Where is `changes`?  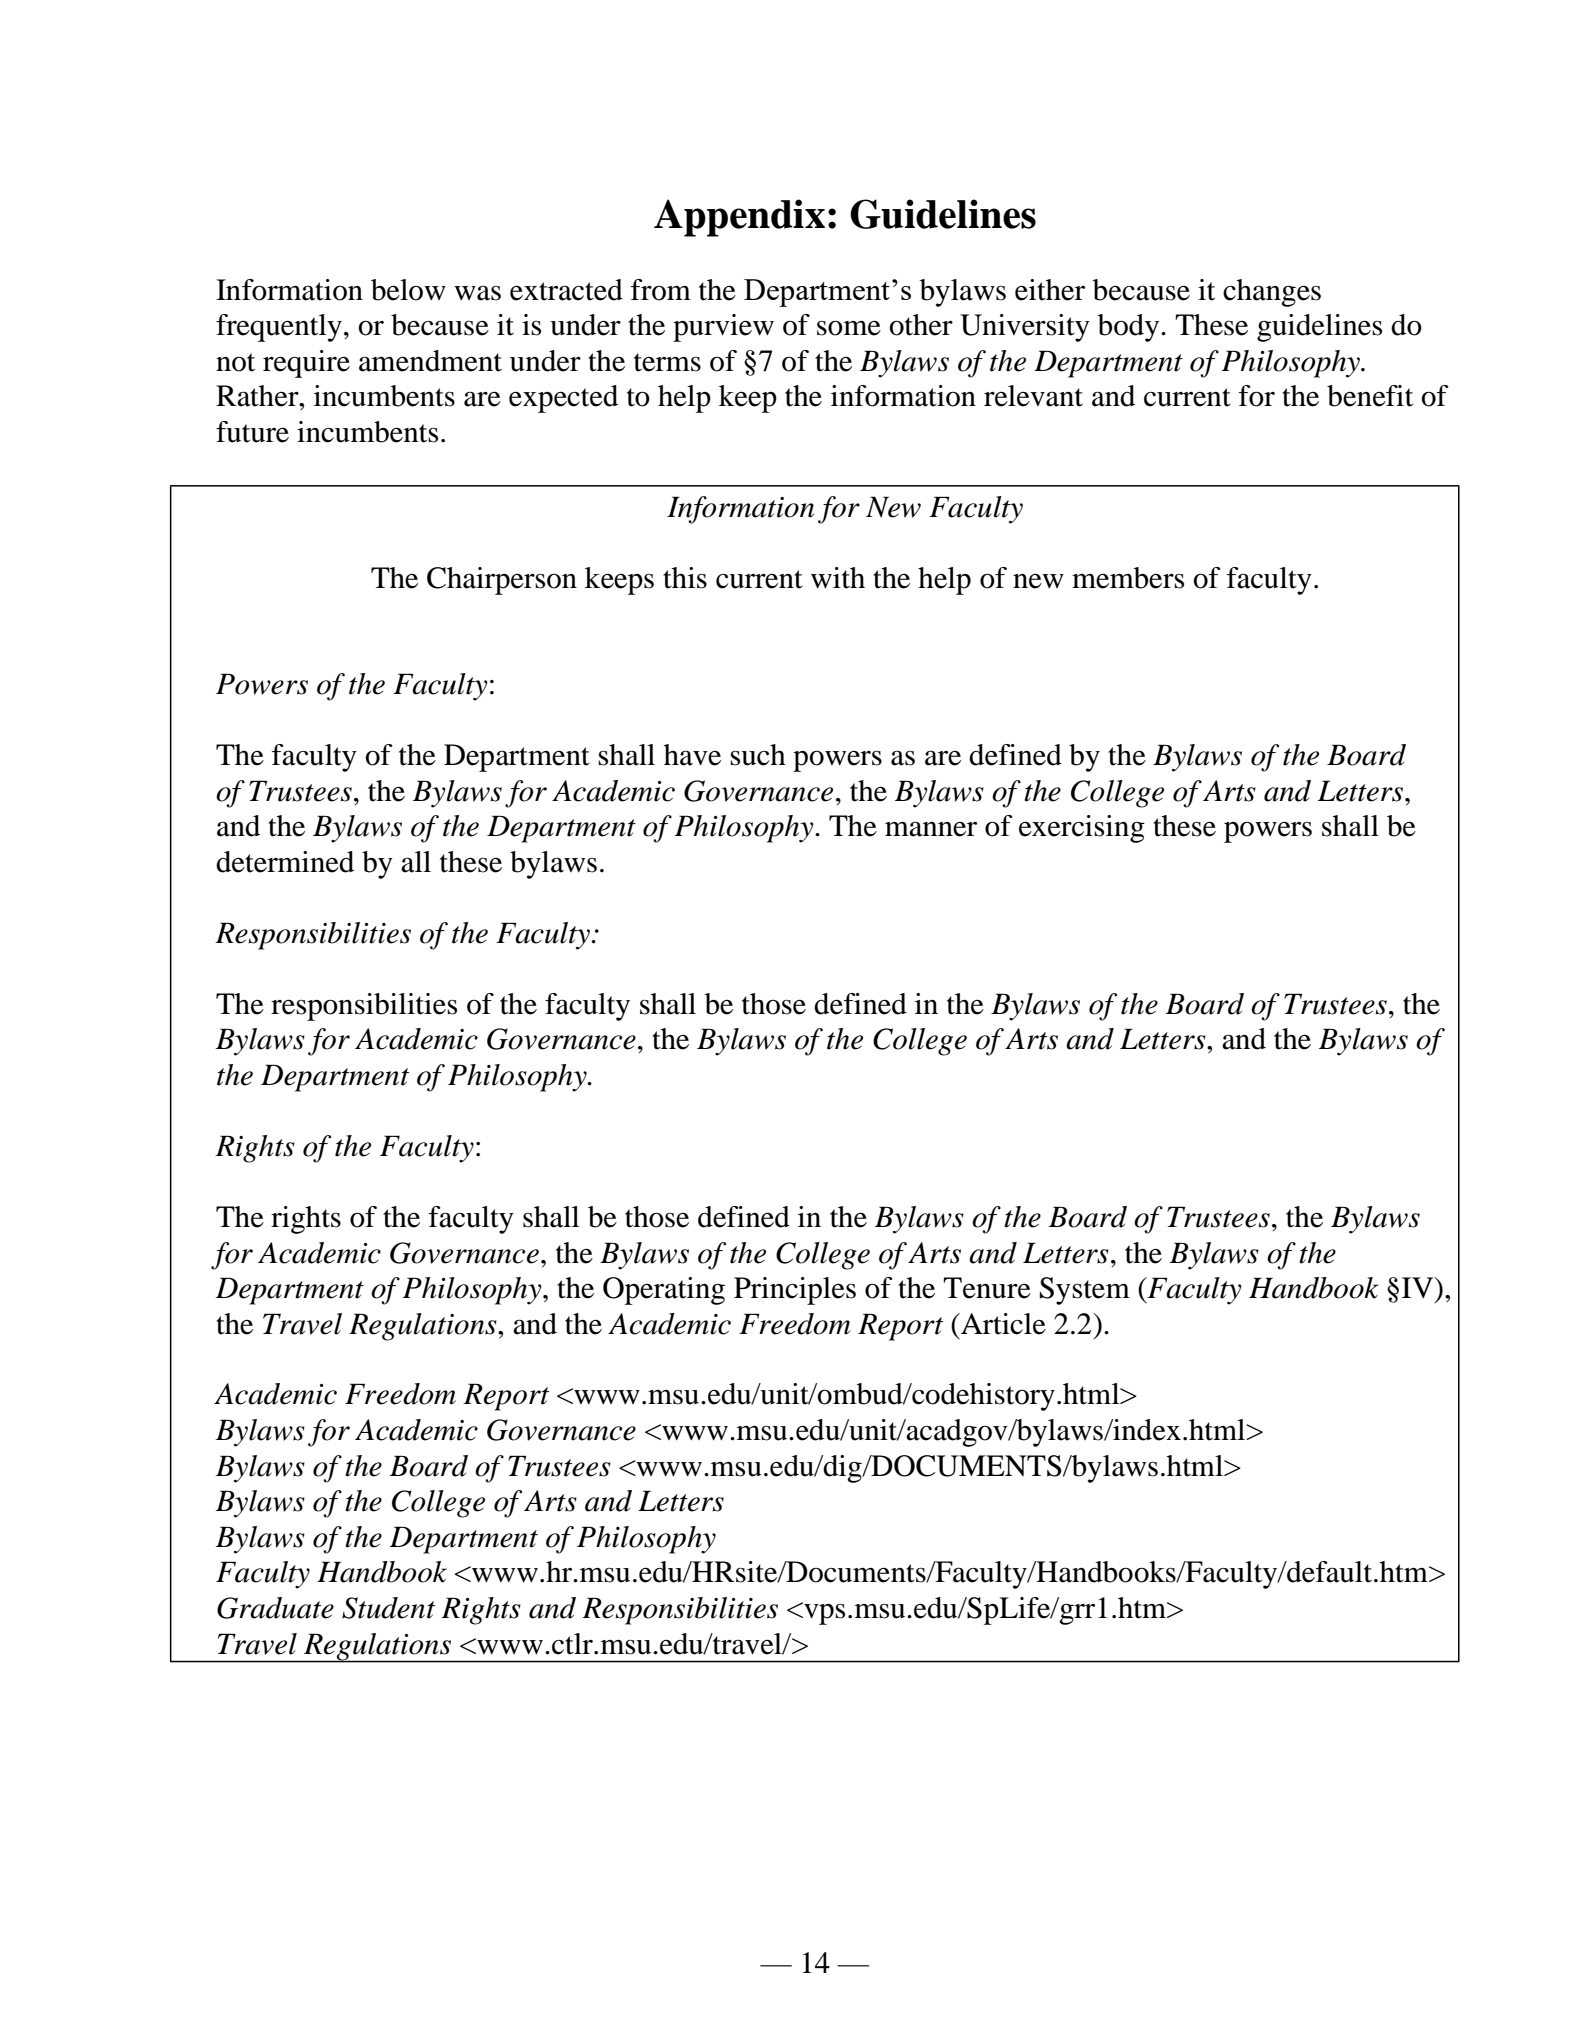
changes is located at coordinates (1272, 293).
